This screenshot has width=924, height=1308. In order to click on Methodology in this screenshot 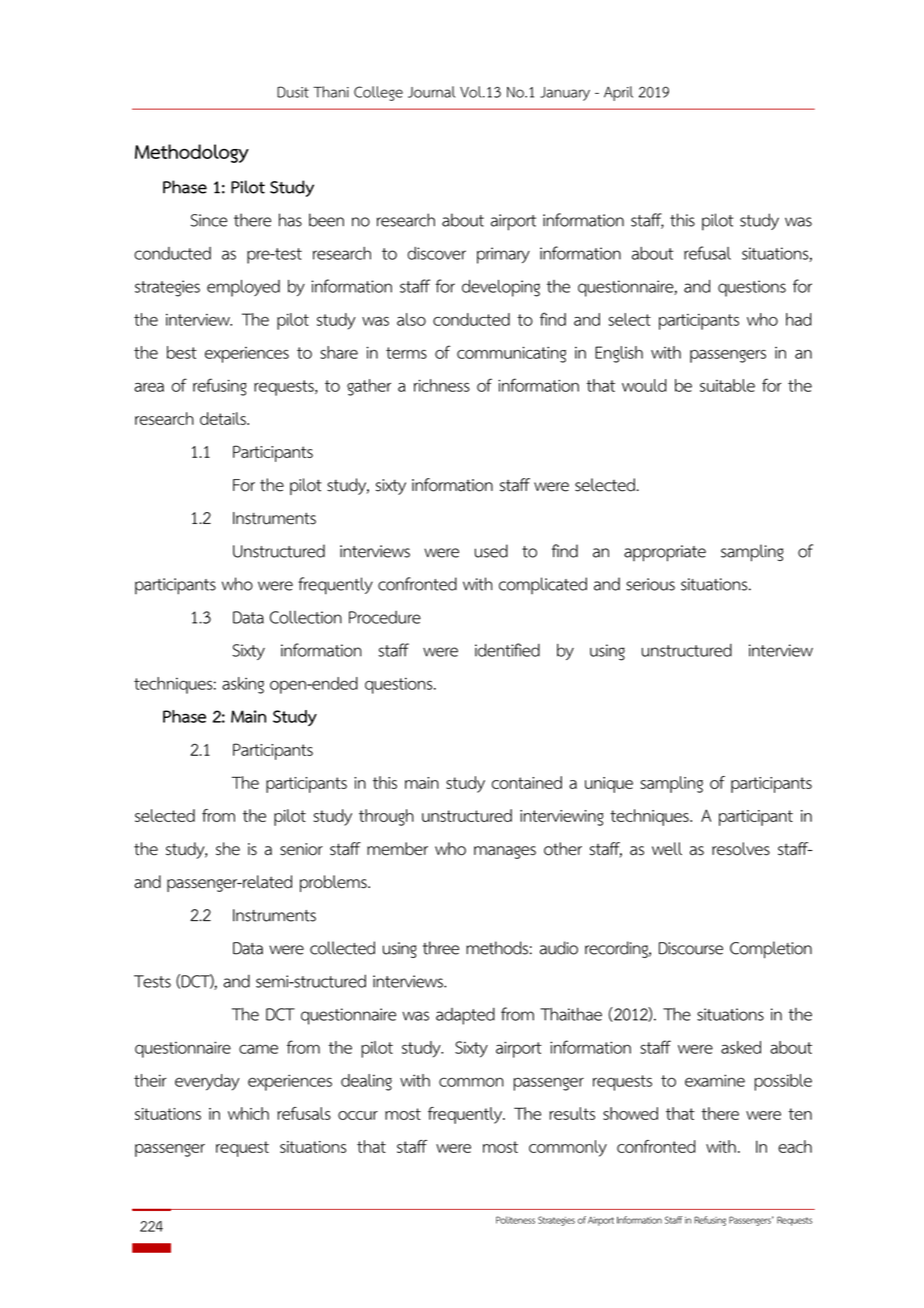, I will do `click(192, 153)`.
